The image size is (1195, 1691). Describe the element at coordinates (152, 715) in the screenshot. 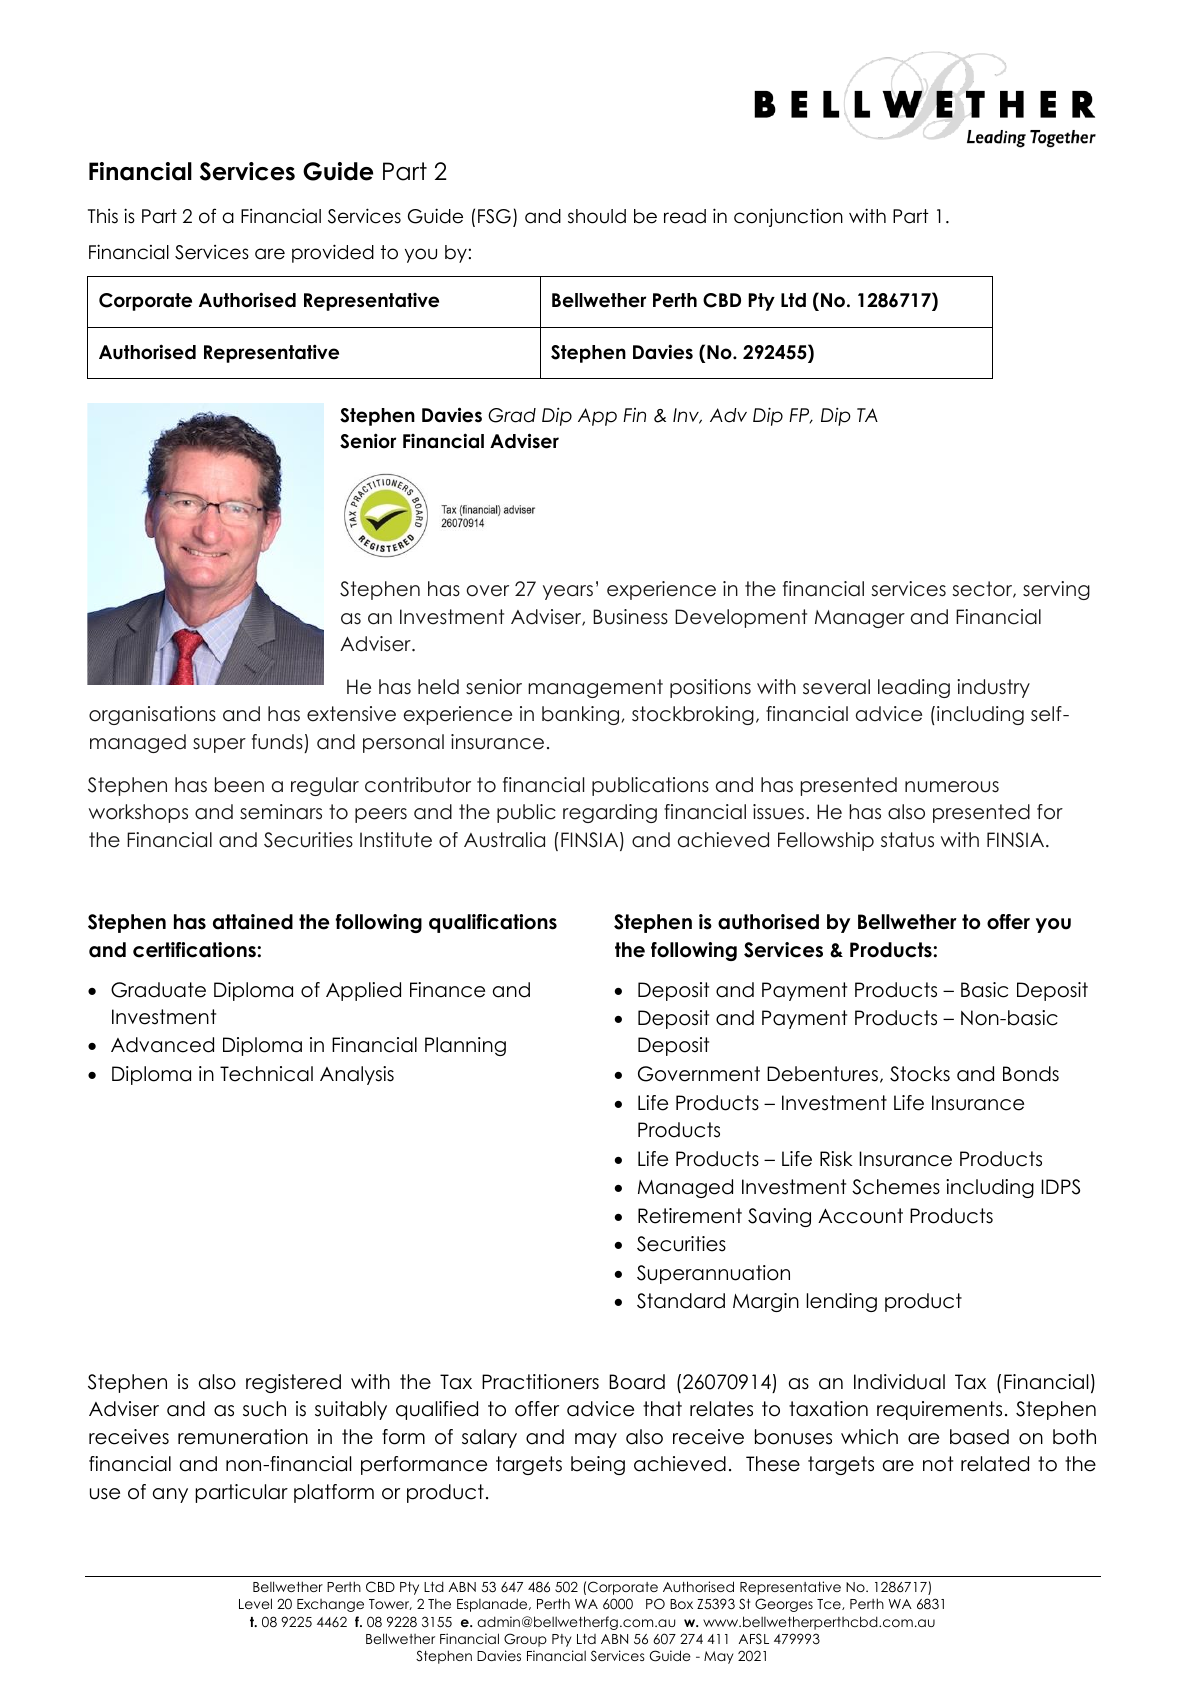

I see `organisations` at that location.
